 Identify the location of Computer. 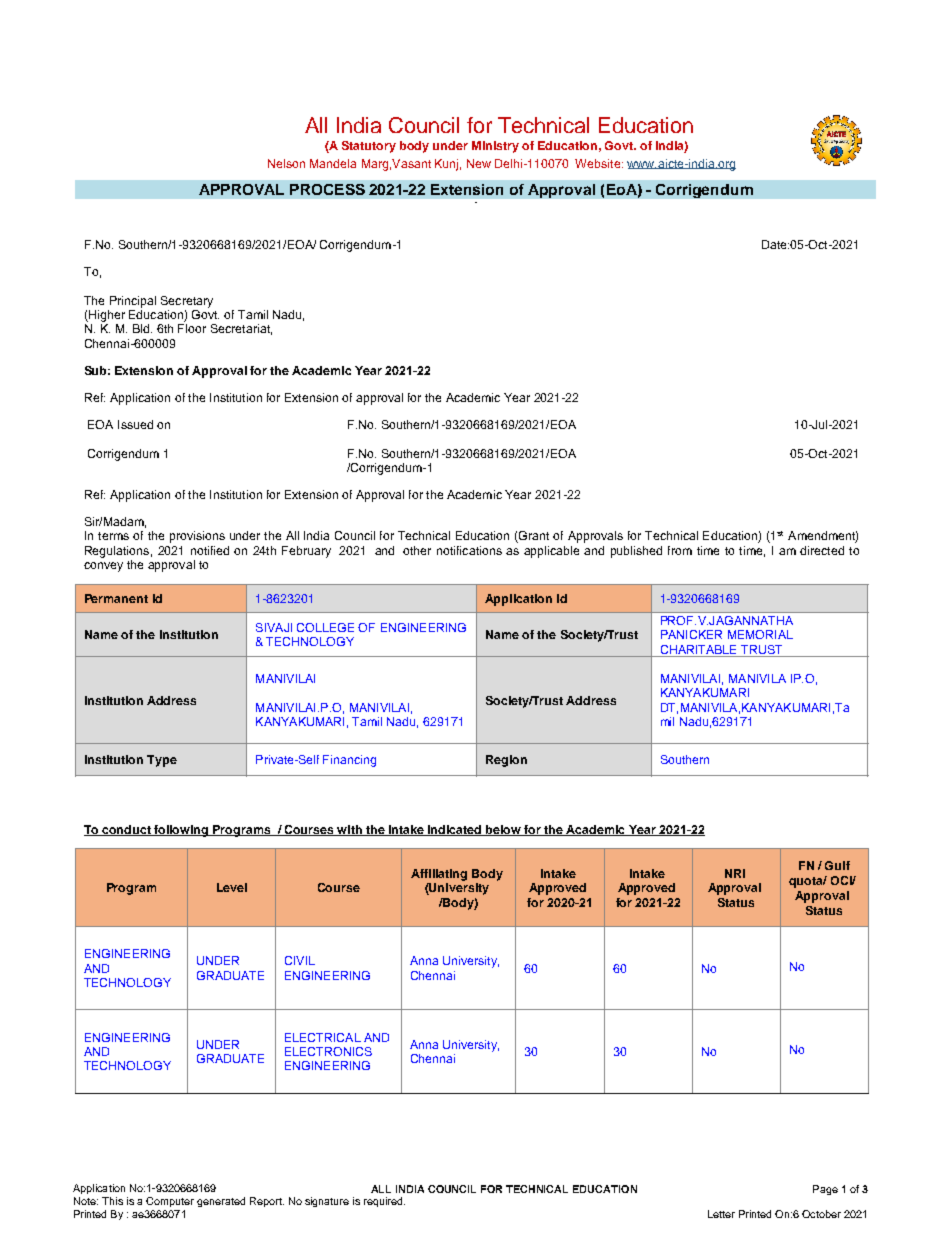
(170, 1202).
